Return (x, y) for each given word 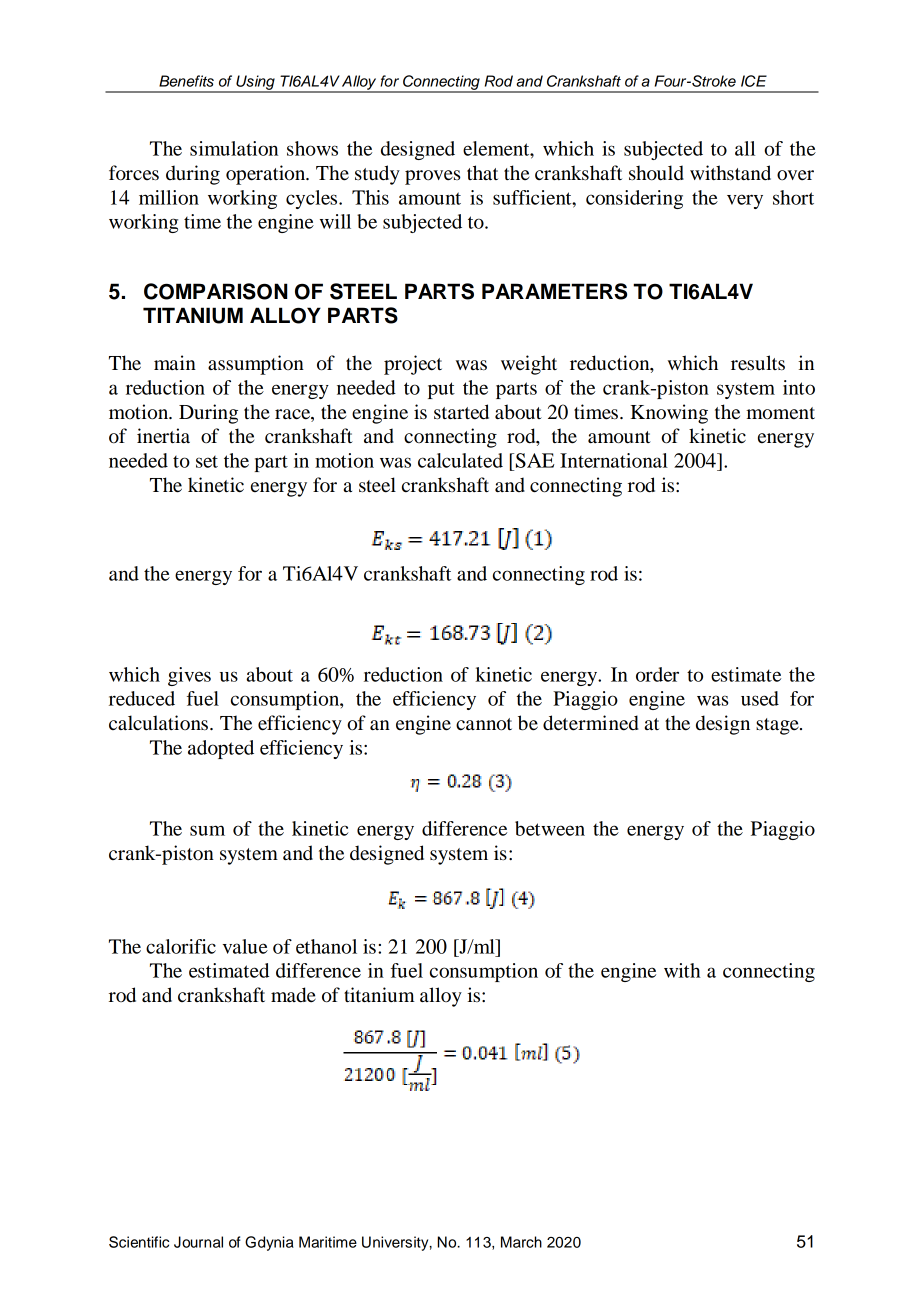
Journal (198, 1242)
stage (778, 726)
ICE (754, 81)
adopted (221, 749)
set (207, 462)
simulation (234, 148)
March (521, 1242)
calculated (460, 460)
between (550, 828)
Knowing (669, 414)
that (482, 172)
